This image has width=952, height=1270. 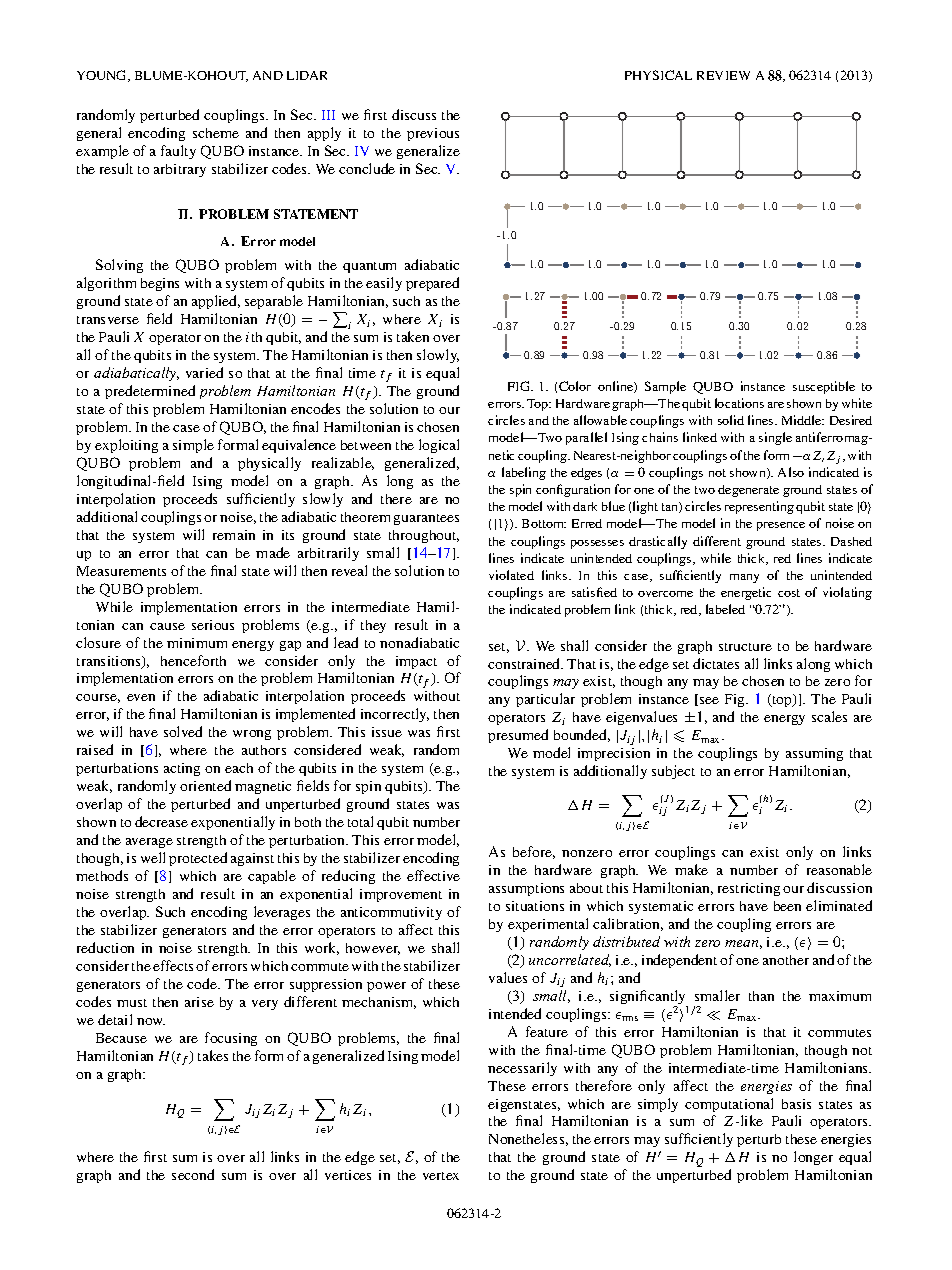 What do you see at coordinates (433, 134) in the image?
I see `previous` at bounding box center [433, 134].
